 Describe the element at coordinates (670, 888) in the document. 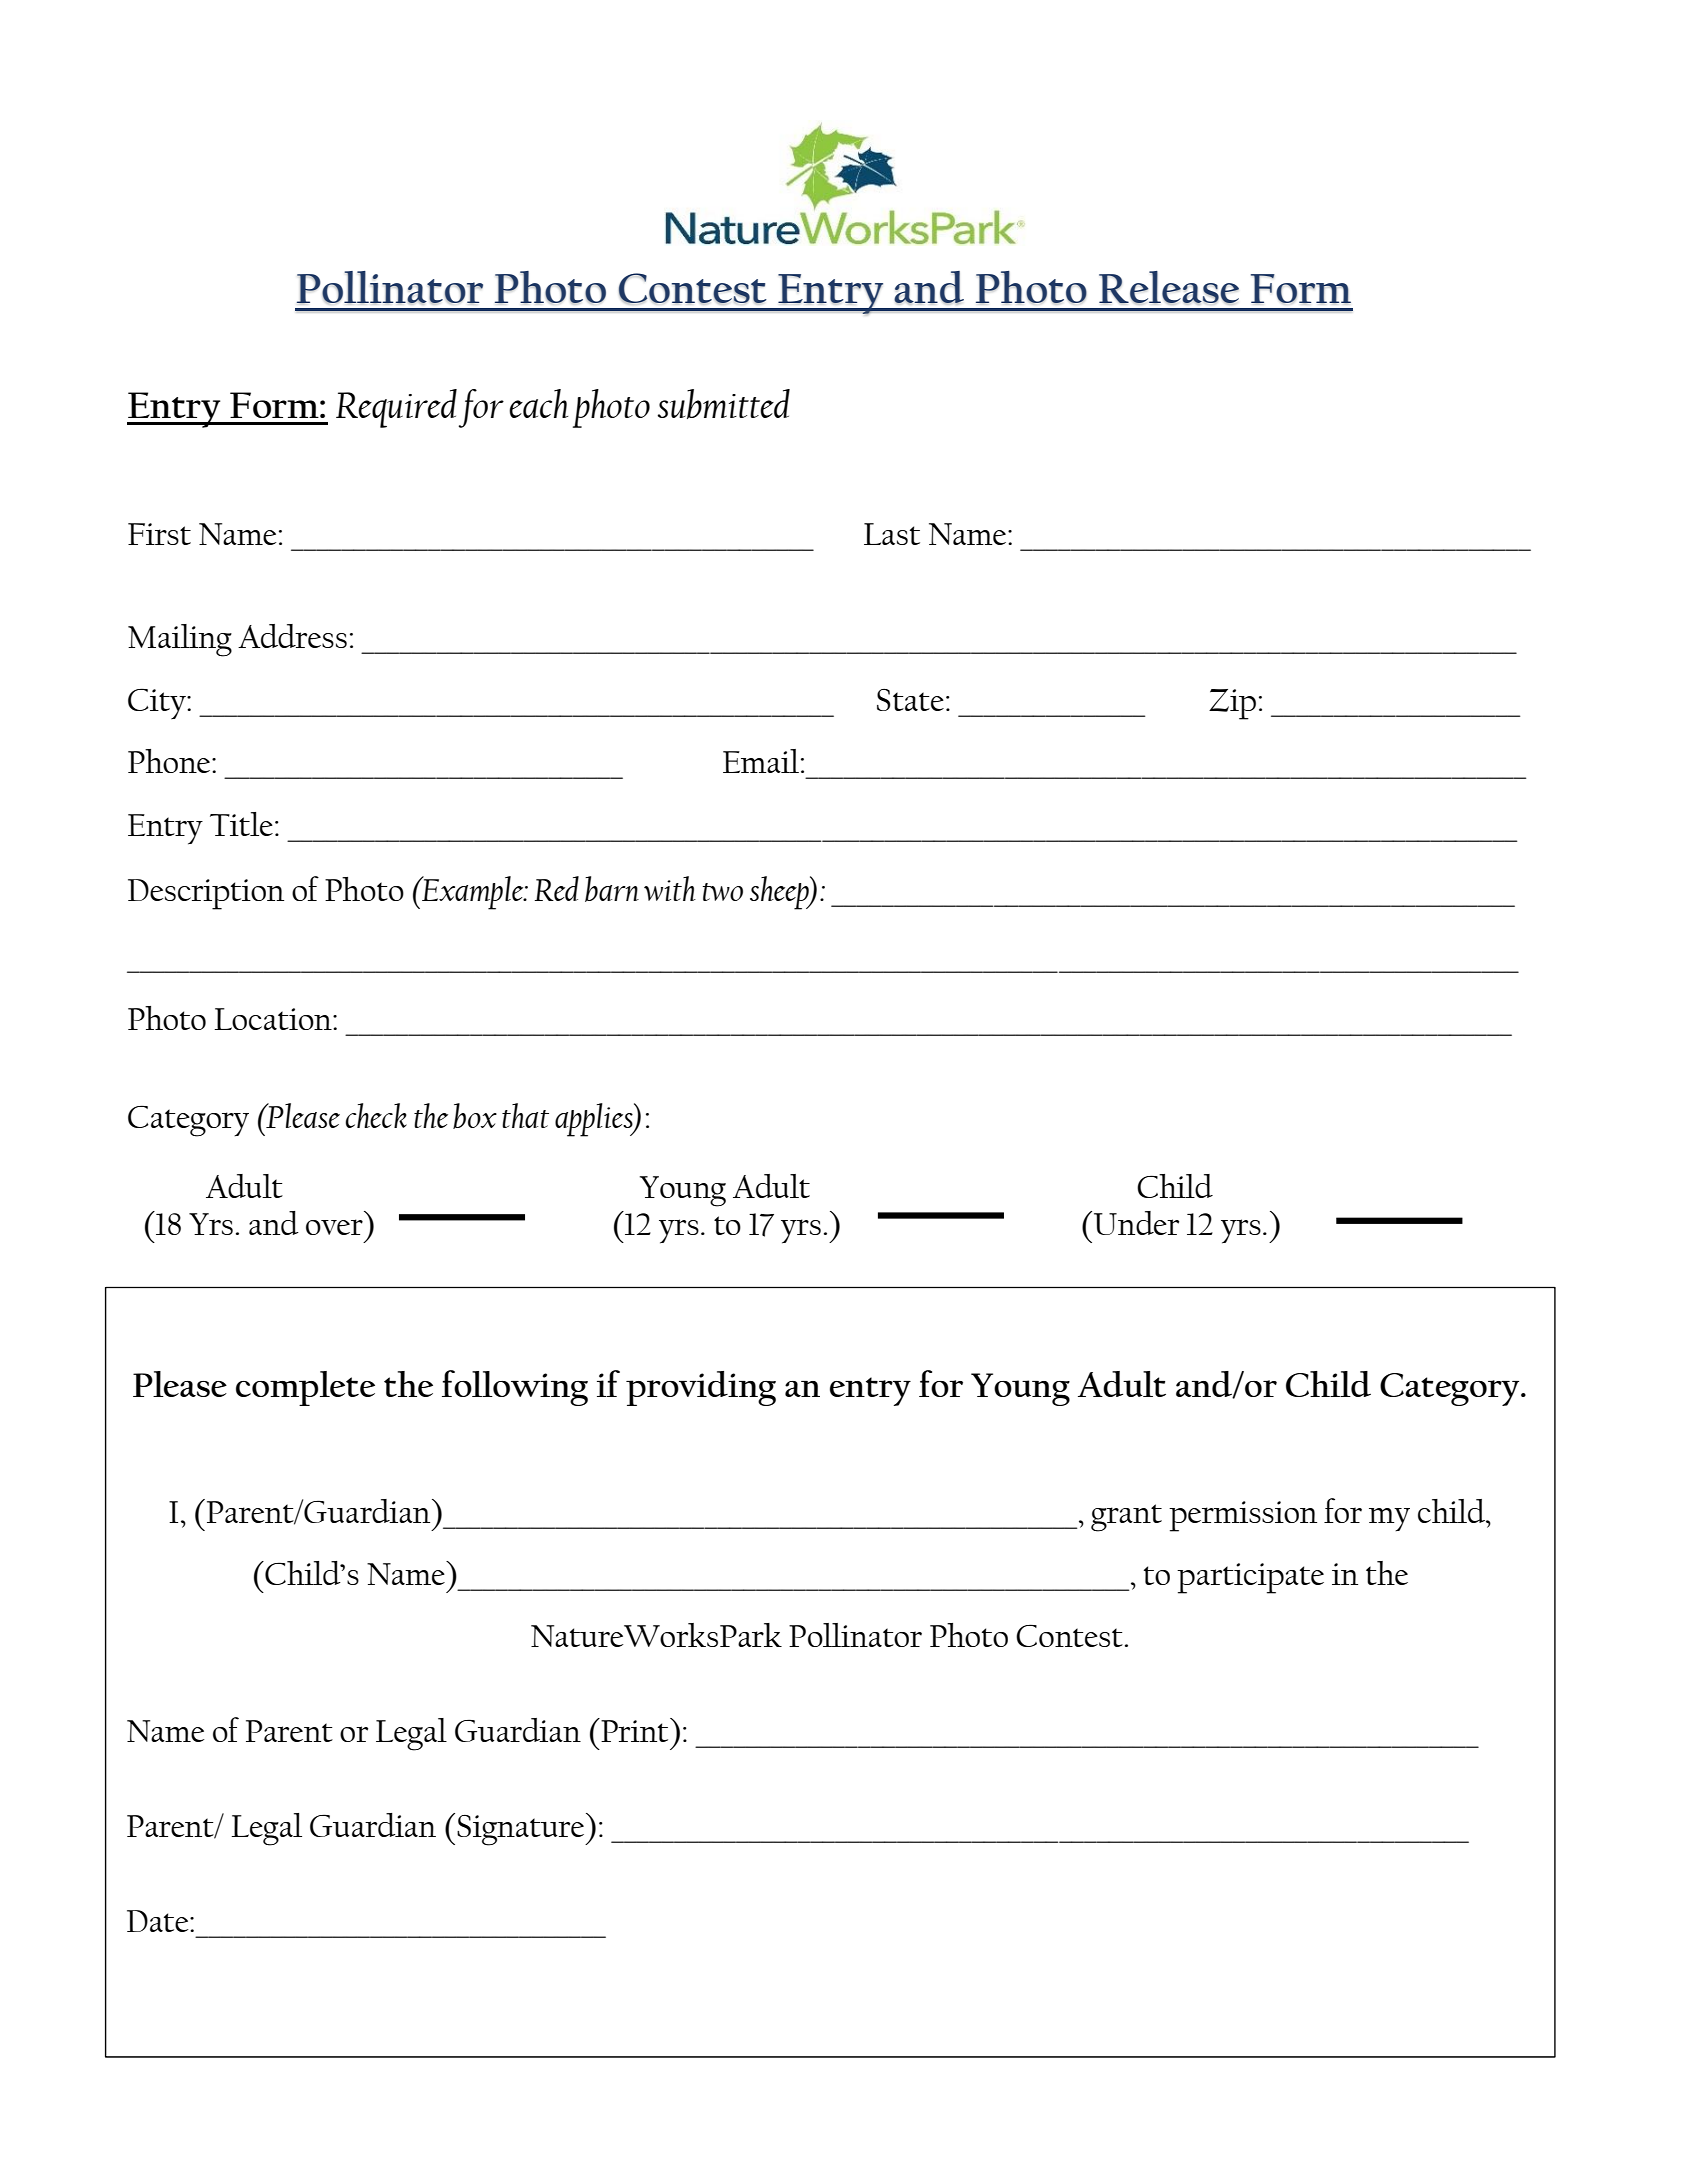

I see `with` at that location.
